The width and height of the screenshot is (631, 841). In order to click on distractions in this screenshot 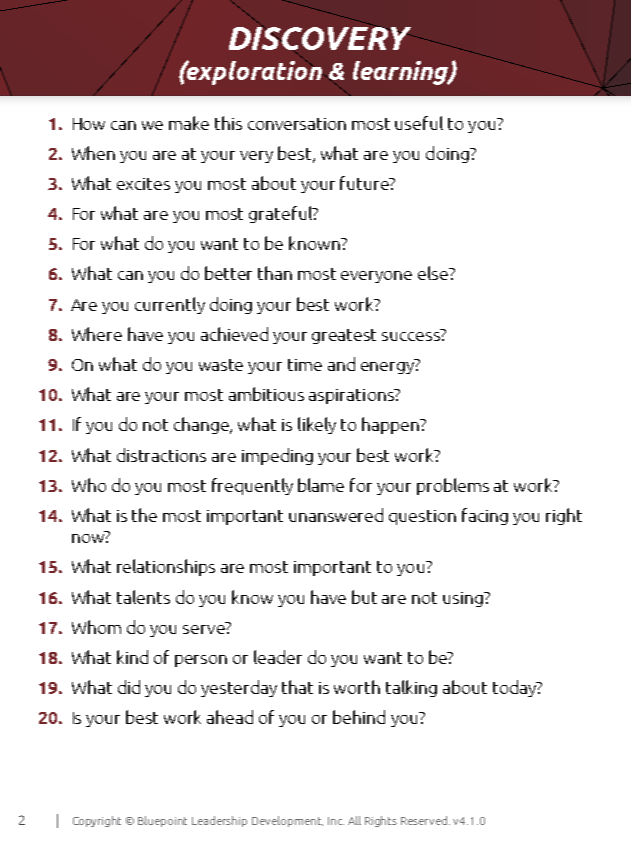, I will do `click(161, 455)`.
